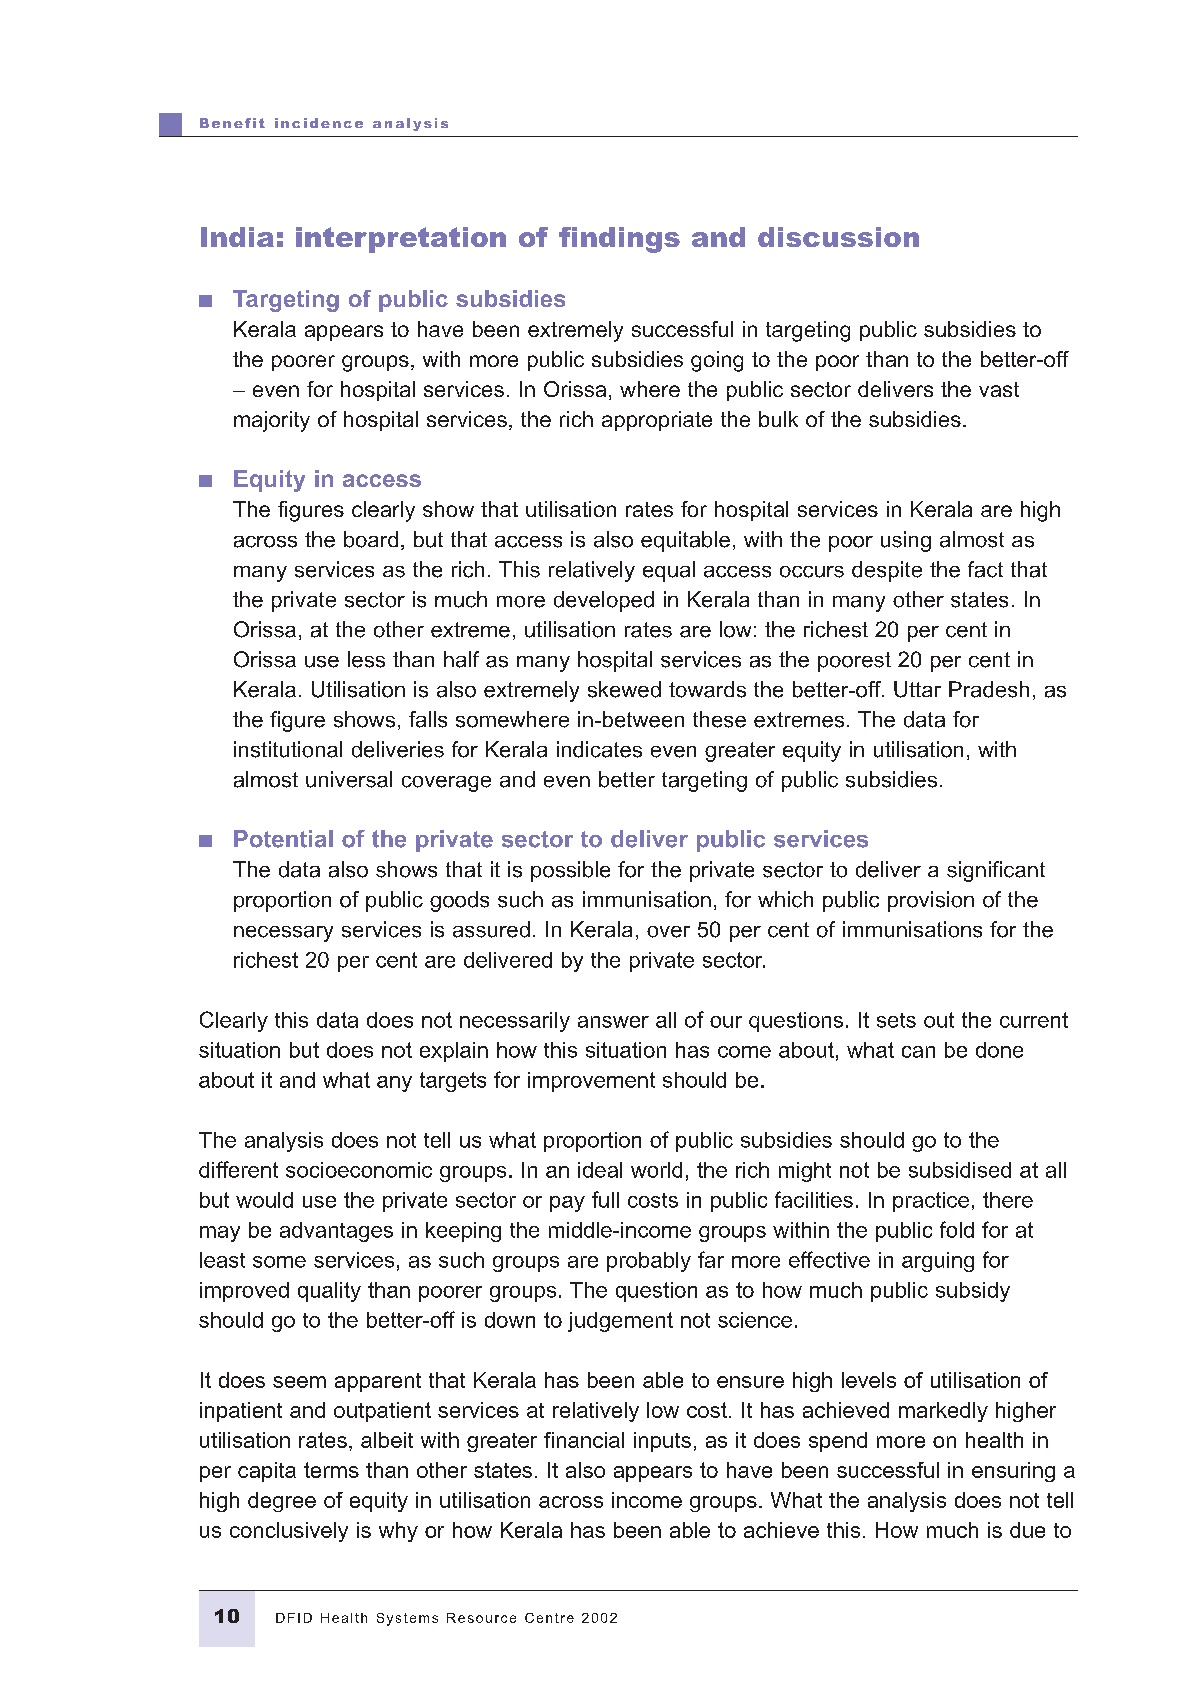 Image resolution: width=1191 pixels, height=1685 pixels. What do you see at coordinates (591, 1082) in the screenshot?
I see `improvement` at bounding box center [591, 1082].
